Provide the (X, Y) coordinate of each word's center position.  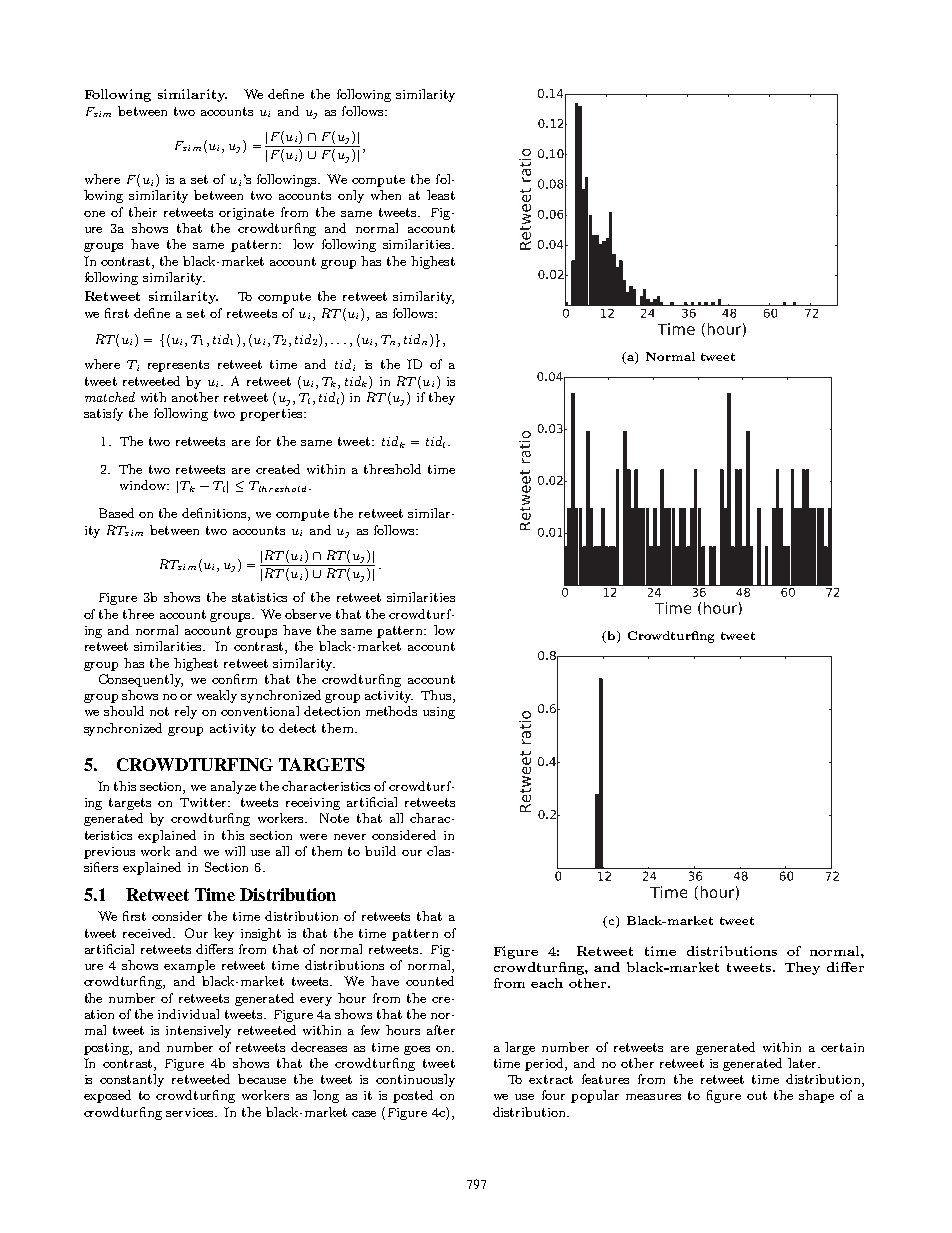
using (439, 713)
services (191, 1112)
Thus (437, 696)
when (386, 195)
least (441, 195)
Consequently (141, 680)
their (143, 212)
